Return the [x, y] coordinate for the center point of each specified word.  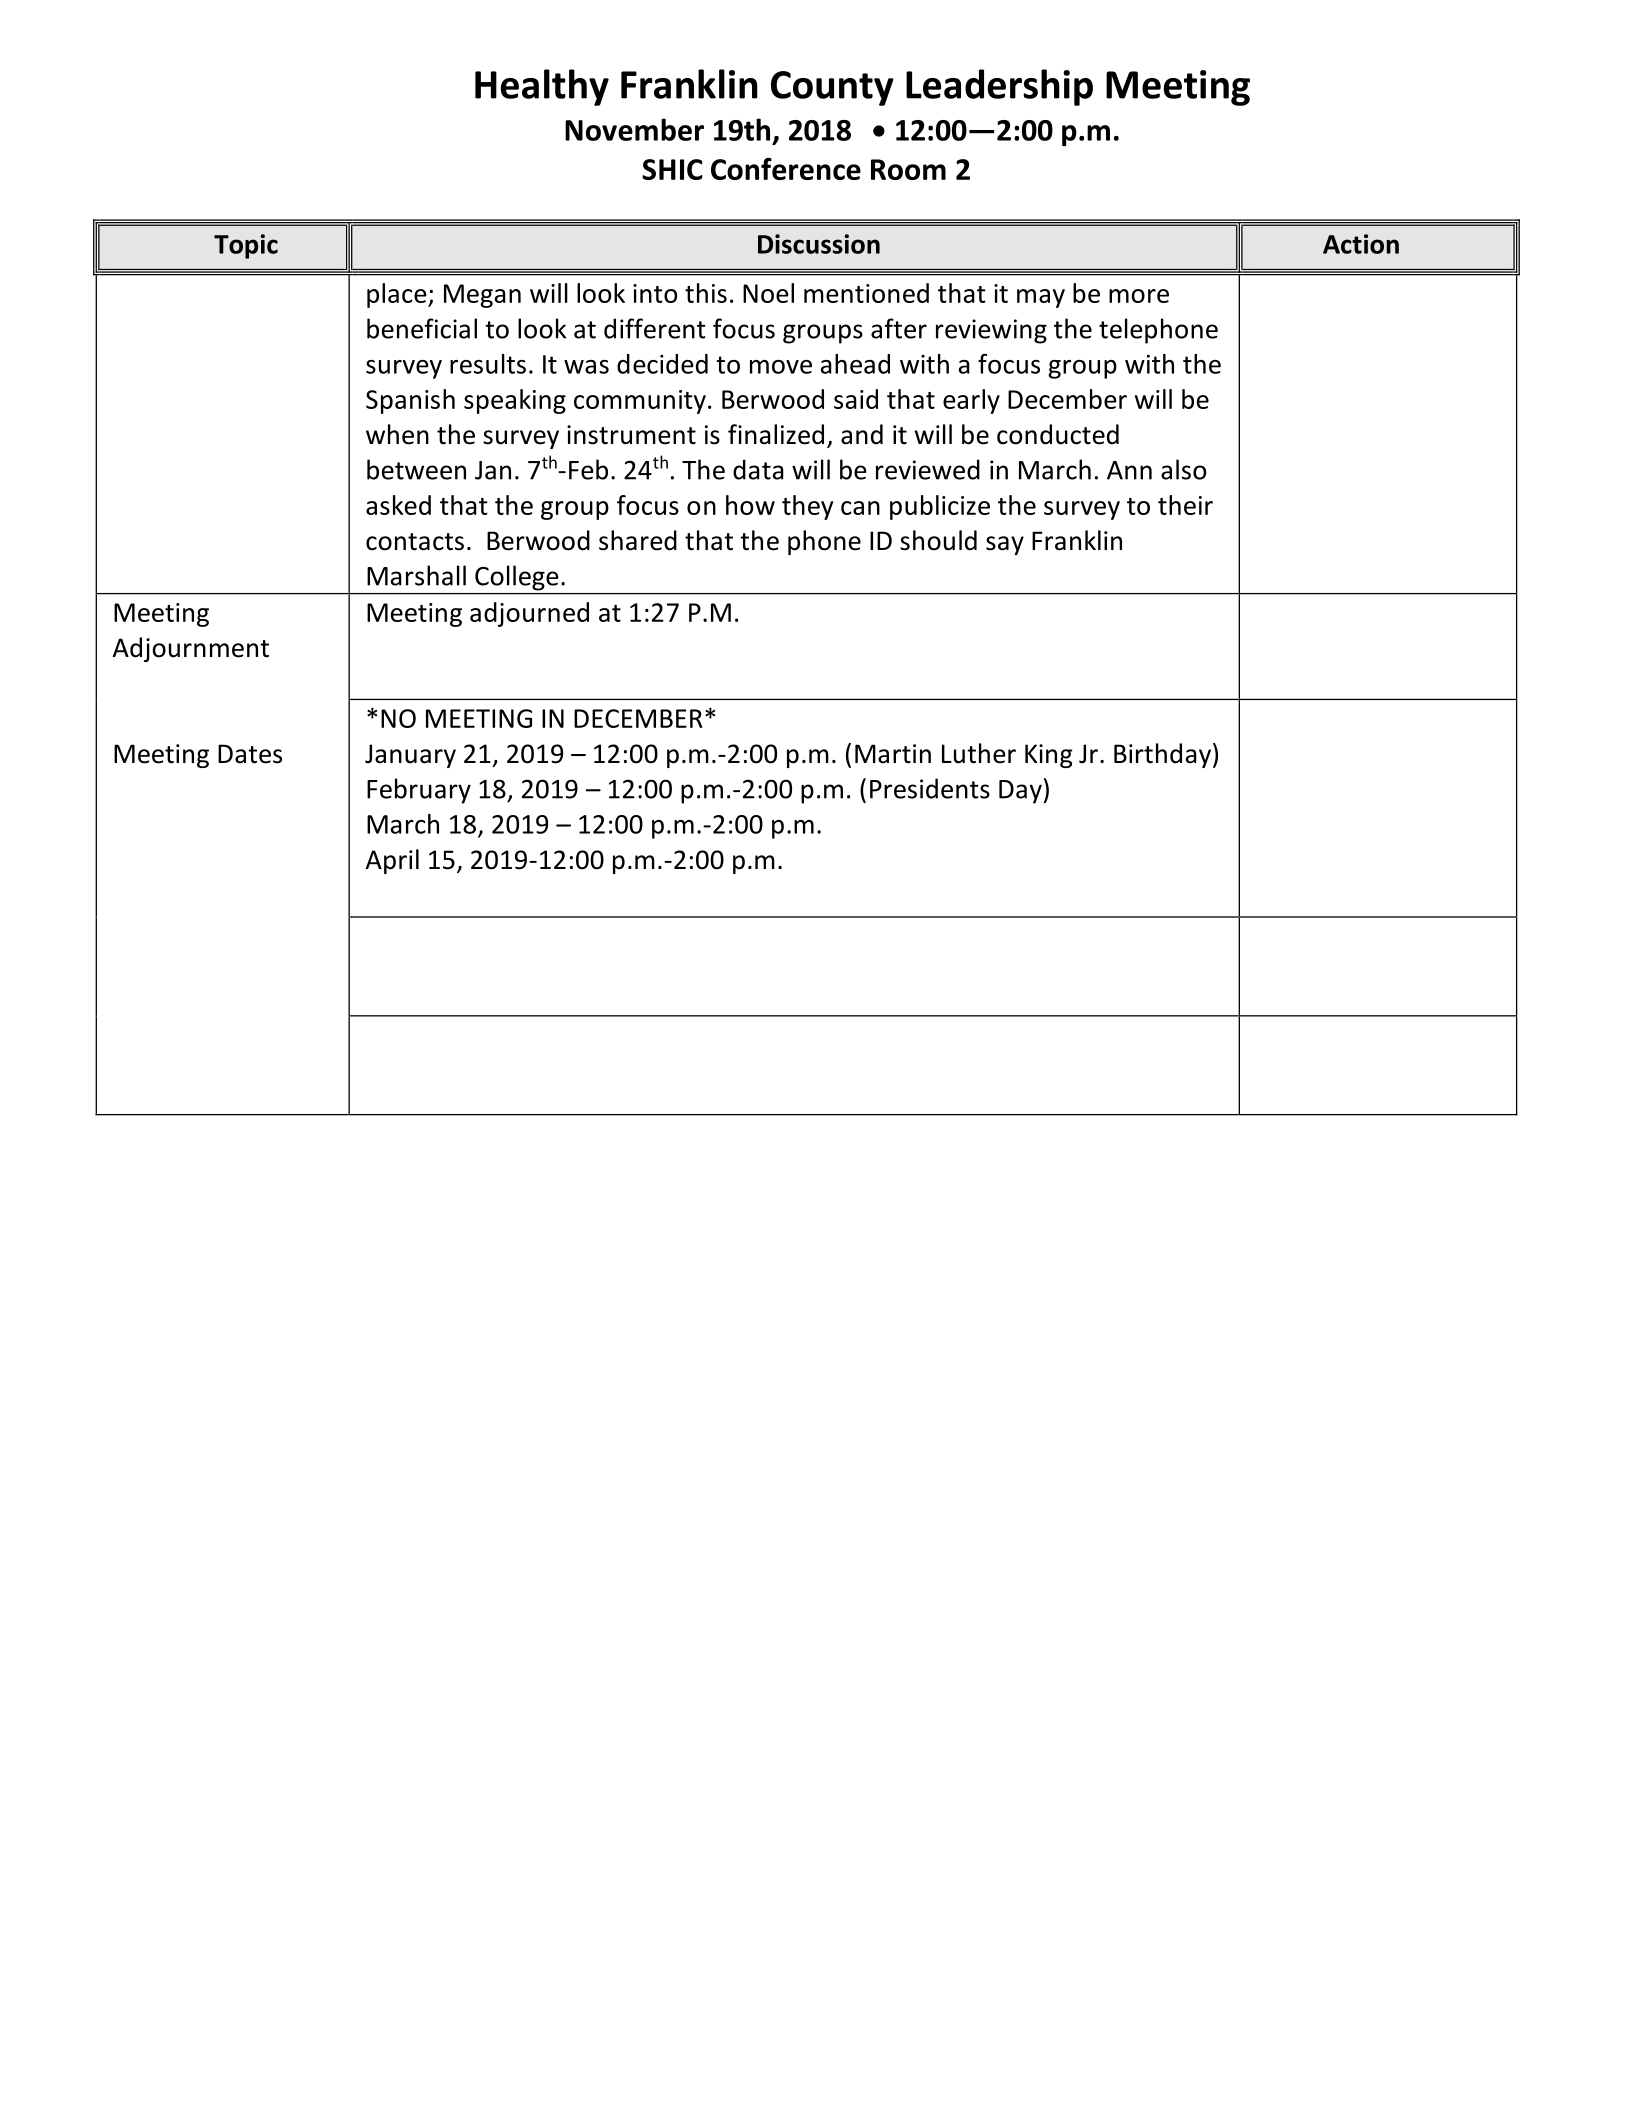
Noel [768, 293]
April [392, 861]
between [416, 469]
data [758, 469]
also [1183, 469]
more [1139, 296]
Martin [893, 754]
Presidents [930, 788]
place [398, 295]
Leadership [999, 87]
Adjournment [191, 649]
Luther [979, 753]
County [832, 88]
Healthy [542, 87]
